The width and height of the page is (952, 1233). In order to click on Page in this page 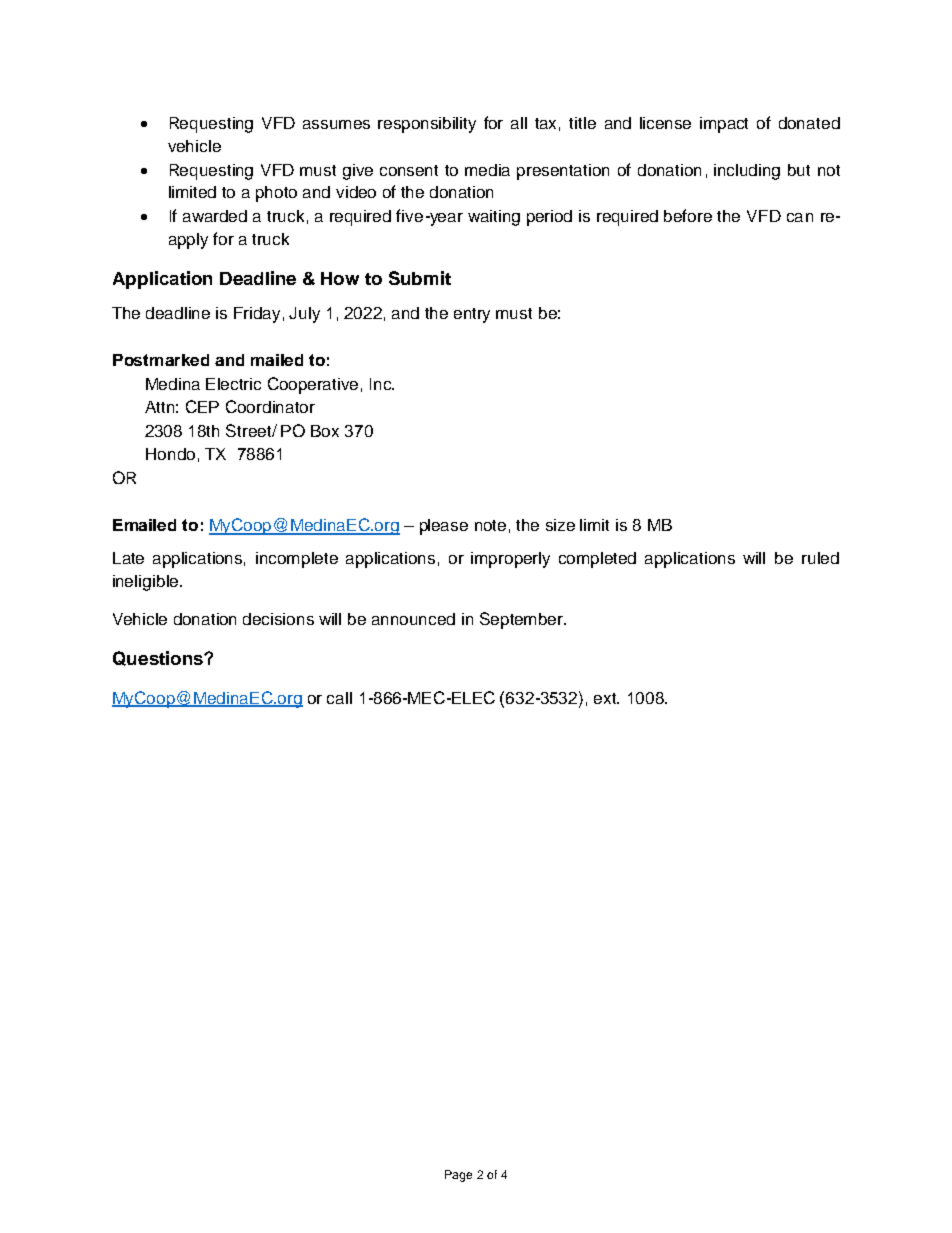, I will do `click(458, 1176)`.
